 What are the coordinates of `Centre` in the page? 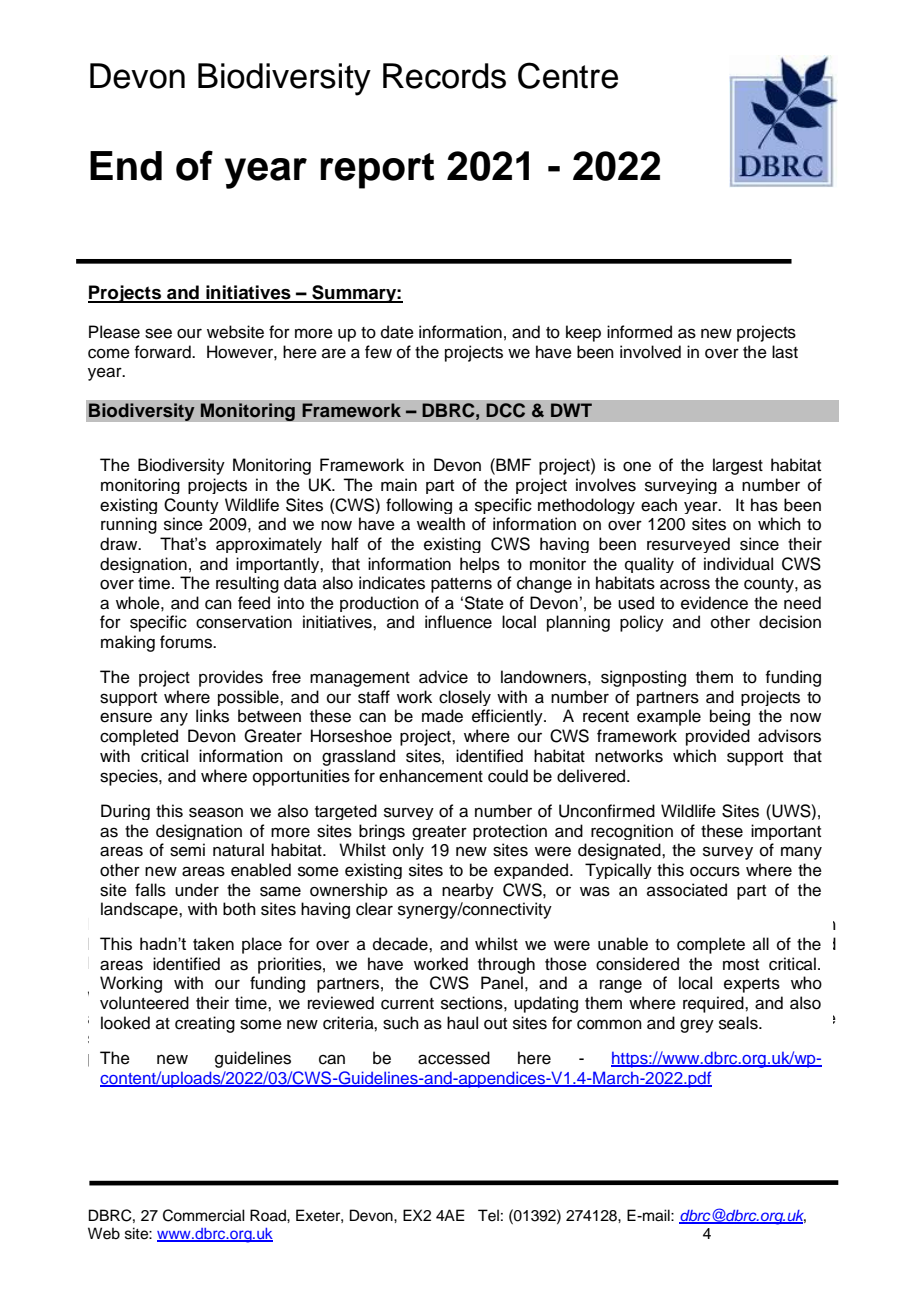 It's located at (568, 75).
